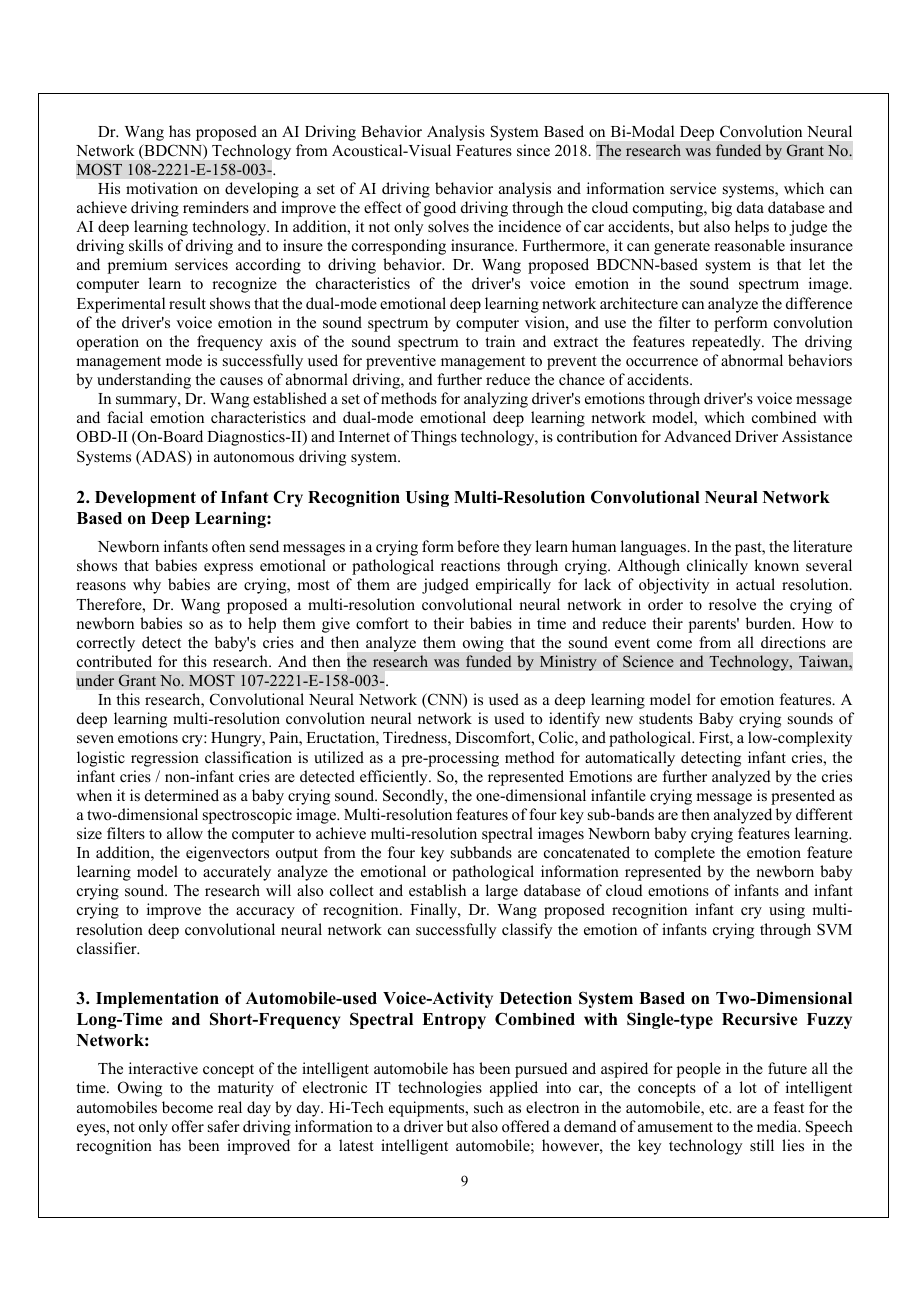  Describe the element at coordinates (182, 795) in the screenshot. I see `determined` at that location.
